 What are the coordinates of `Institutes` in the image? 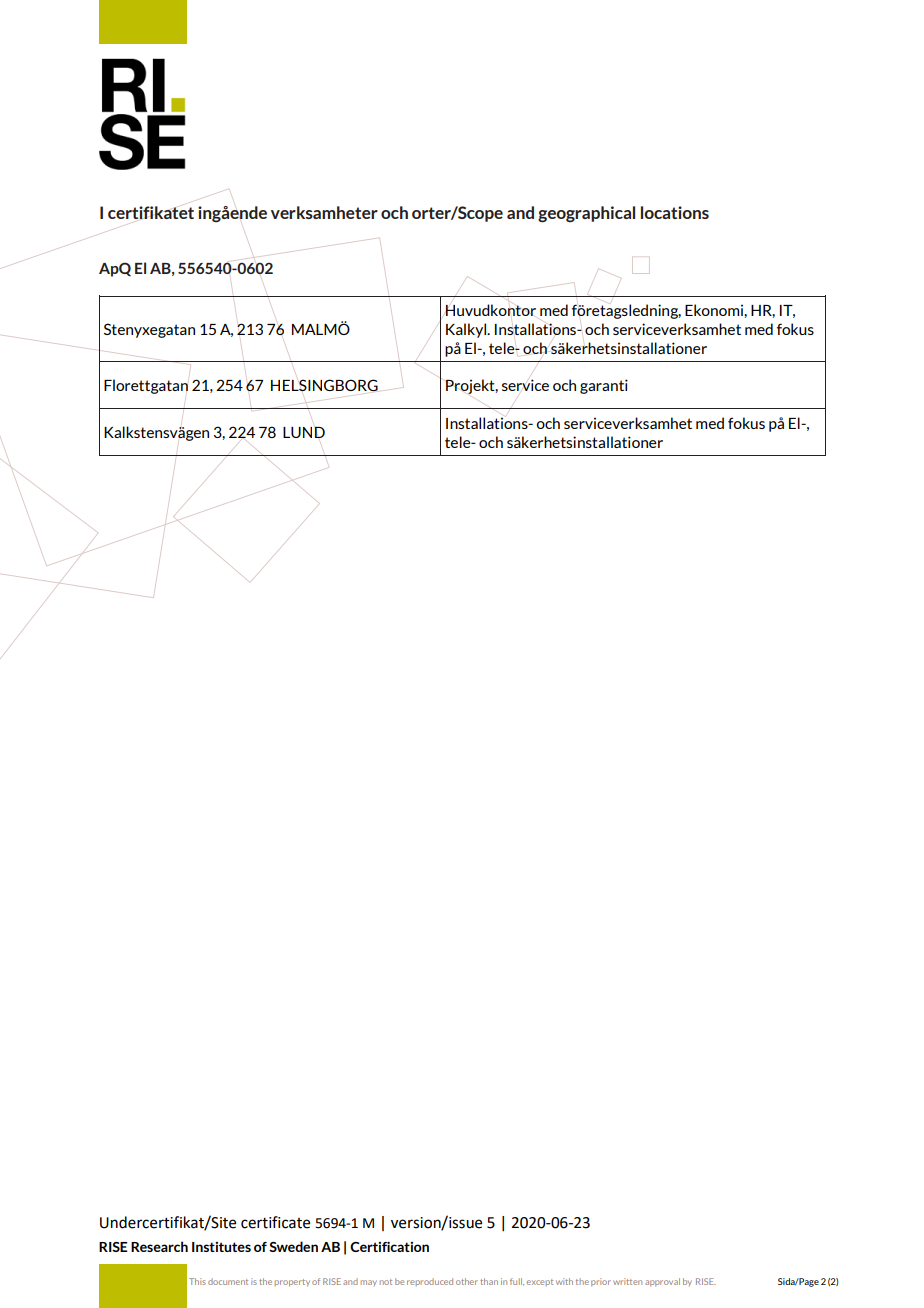 It's located at (221, 1247).
